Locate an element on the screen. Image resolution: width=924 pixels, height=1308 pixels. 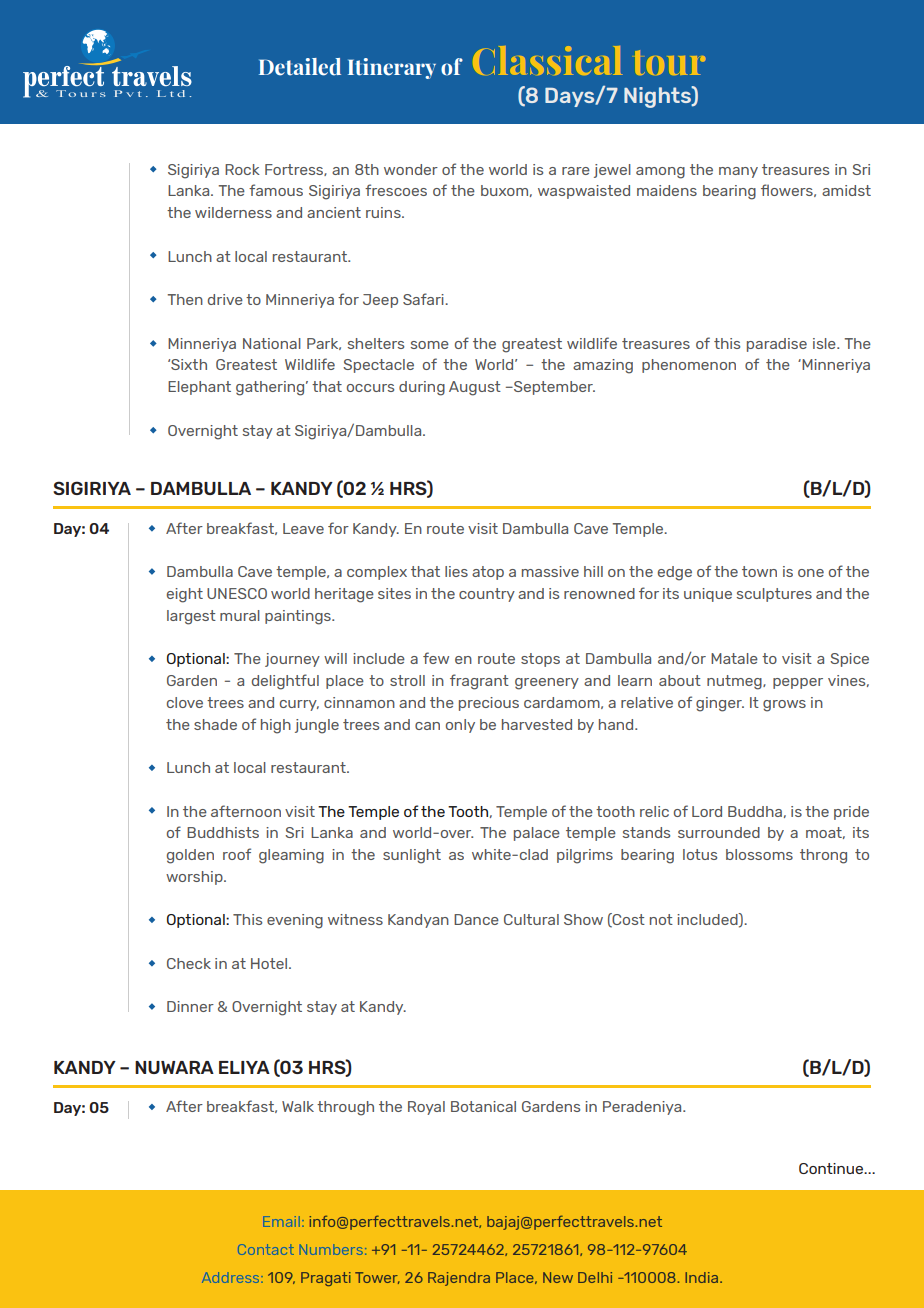
Detailed is located at coordinates (300, 67).
